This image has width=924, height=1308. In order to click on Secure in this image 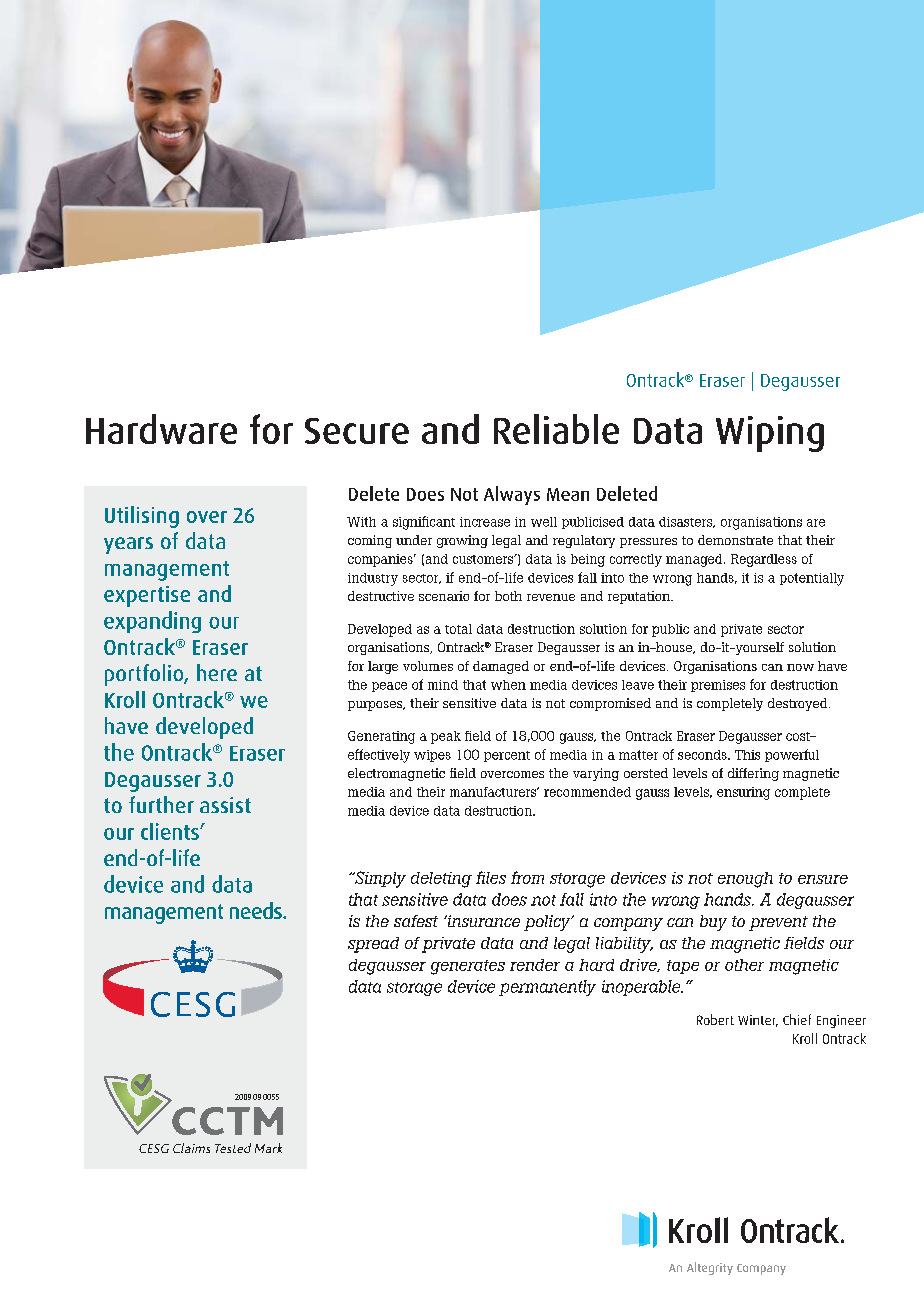, I will do `click(357, 431)`.
